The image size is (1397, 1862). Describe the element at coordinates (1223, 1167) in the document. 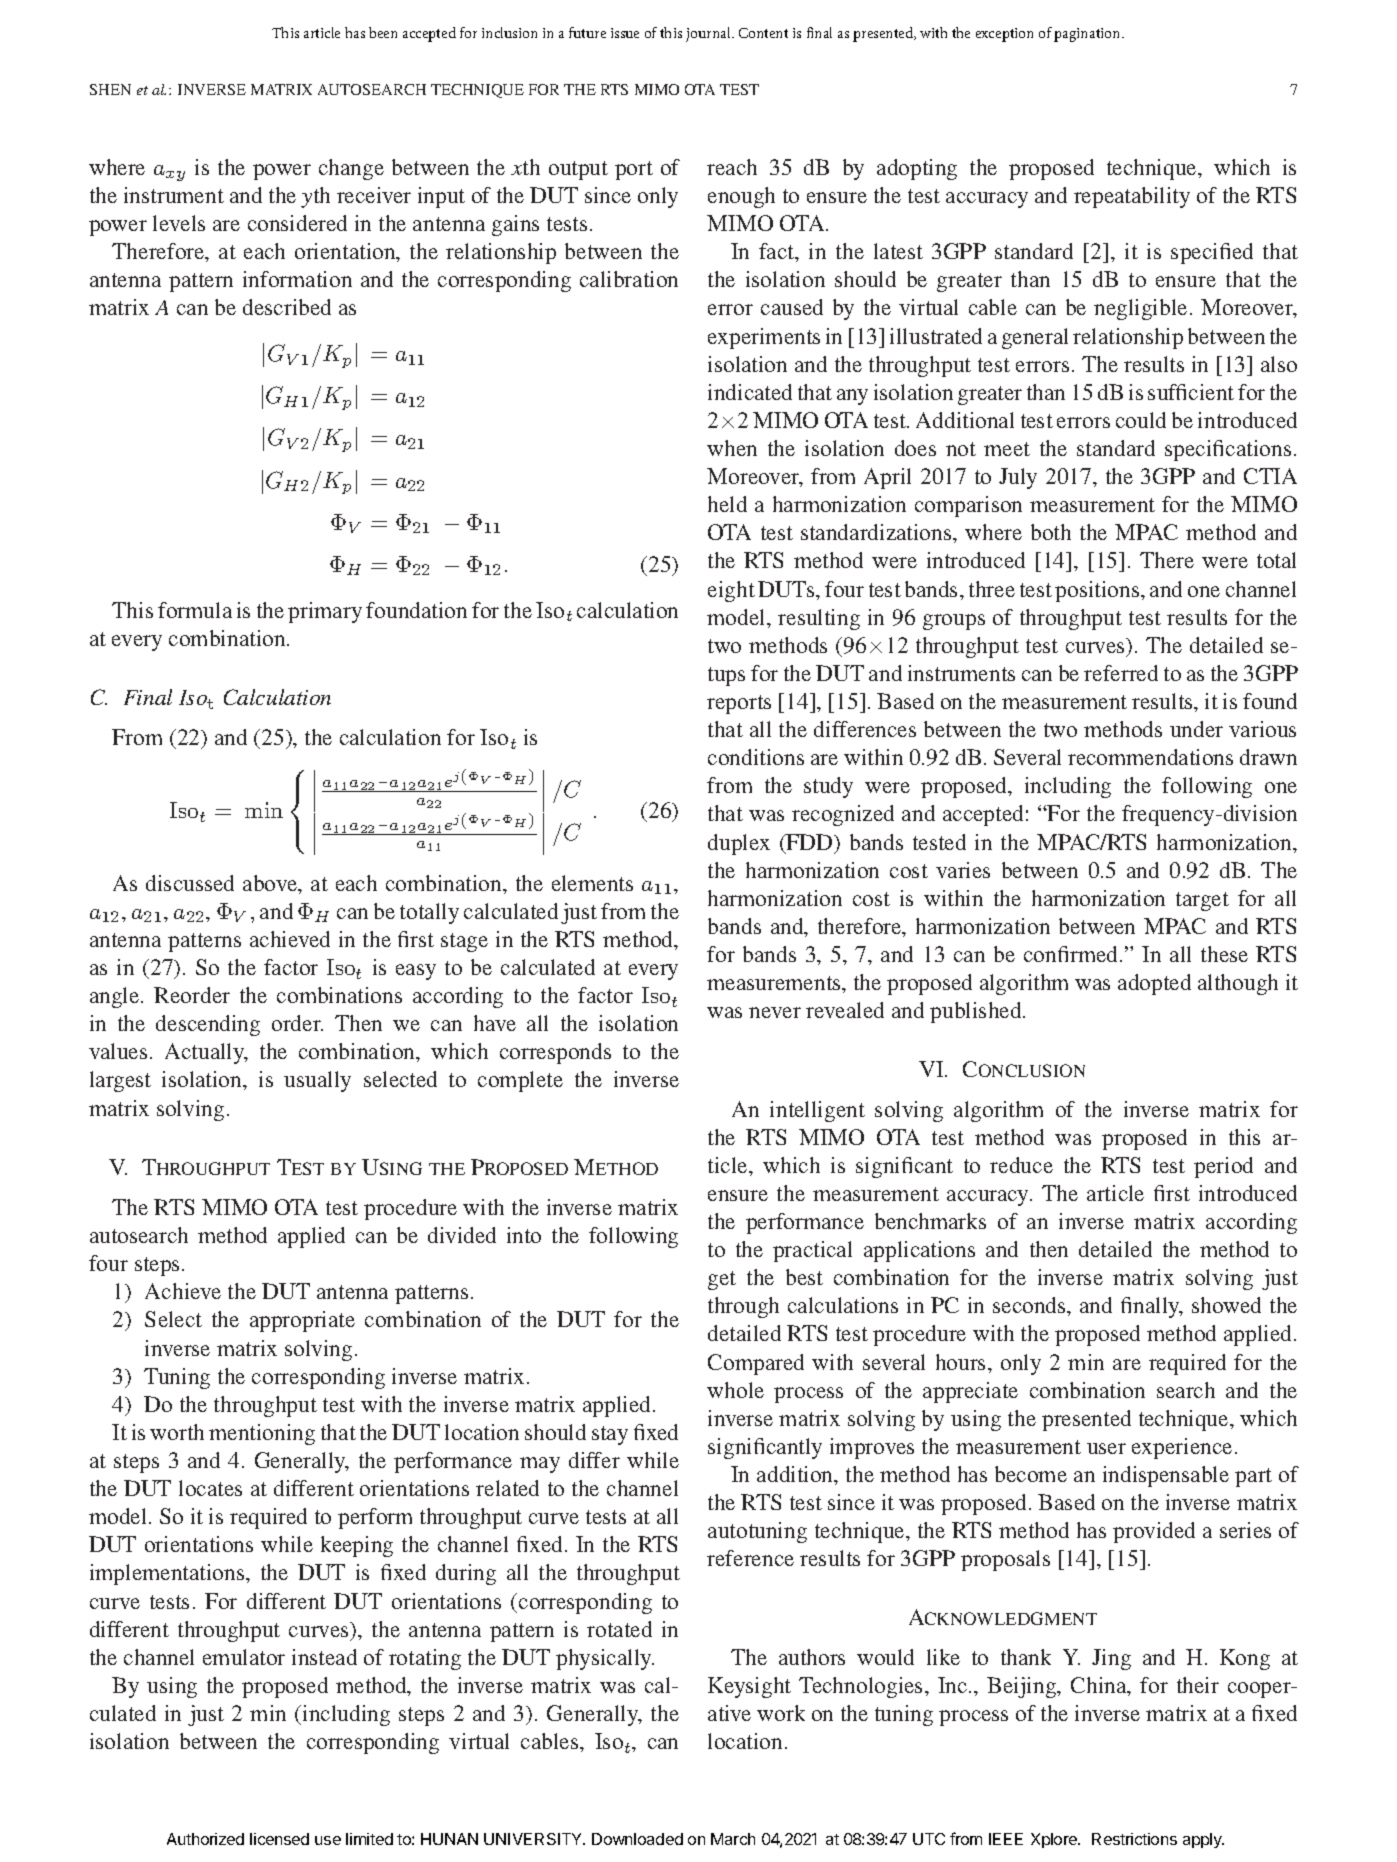

I see `period` at that location.
